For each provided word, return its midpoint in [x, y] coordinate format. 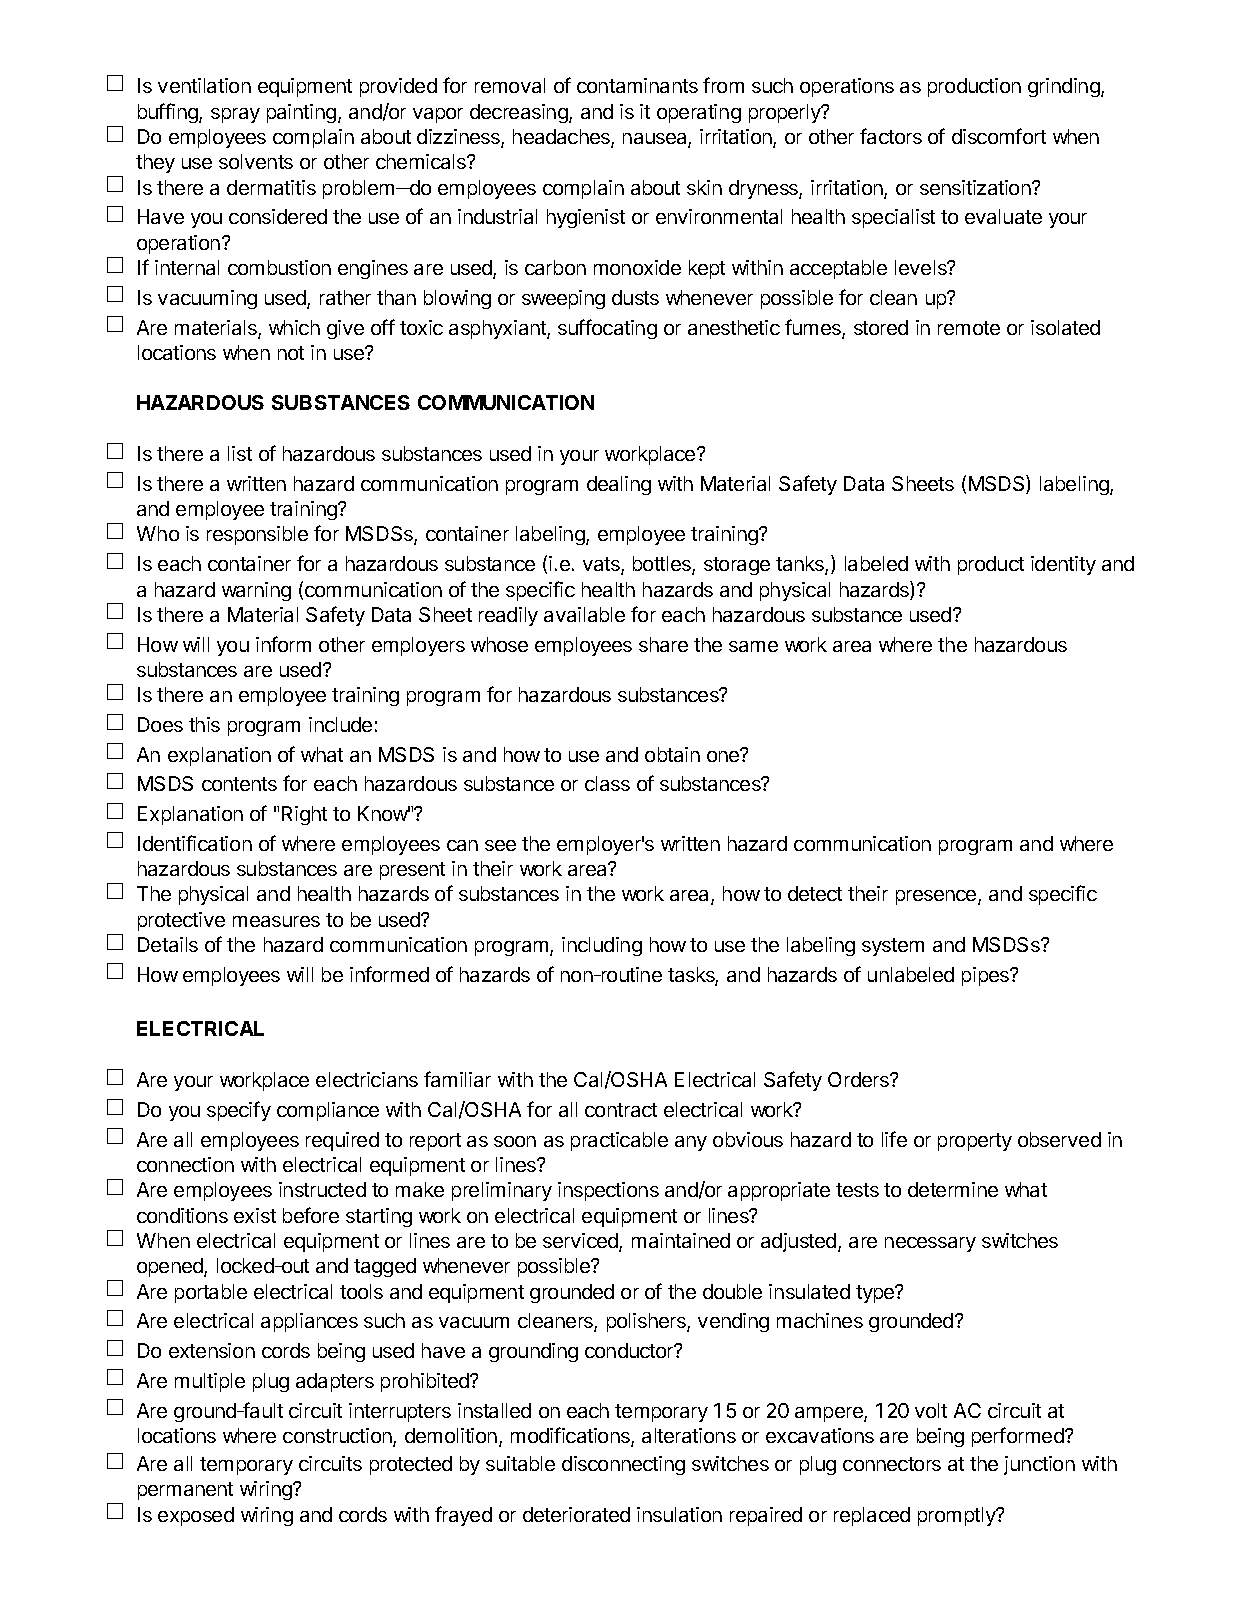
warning [256, 591]
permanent [185, 1491]
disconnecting [623, 1465]
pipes [986, 976]
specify [239, 1111]
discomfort [999, 136]
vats [602, 565]
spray [235, 115]
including [602, 946]
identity [1063, 565]
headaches [562, 138]
